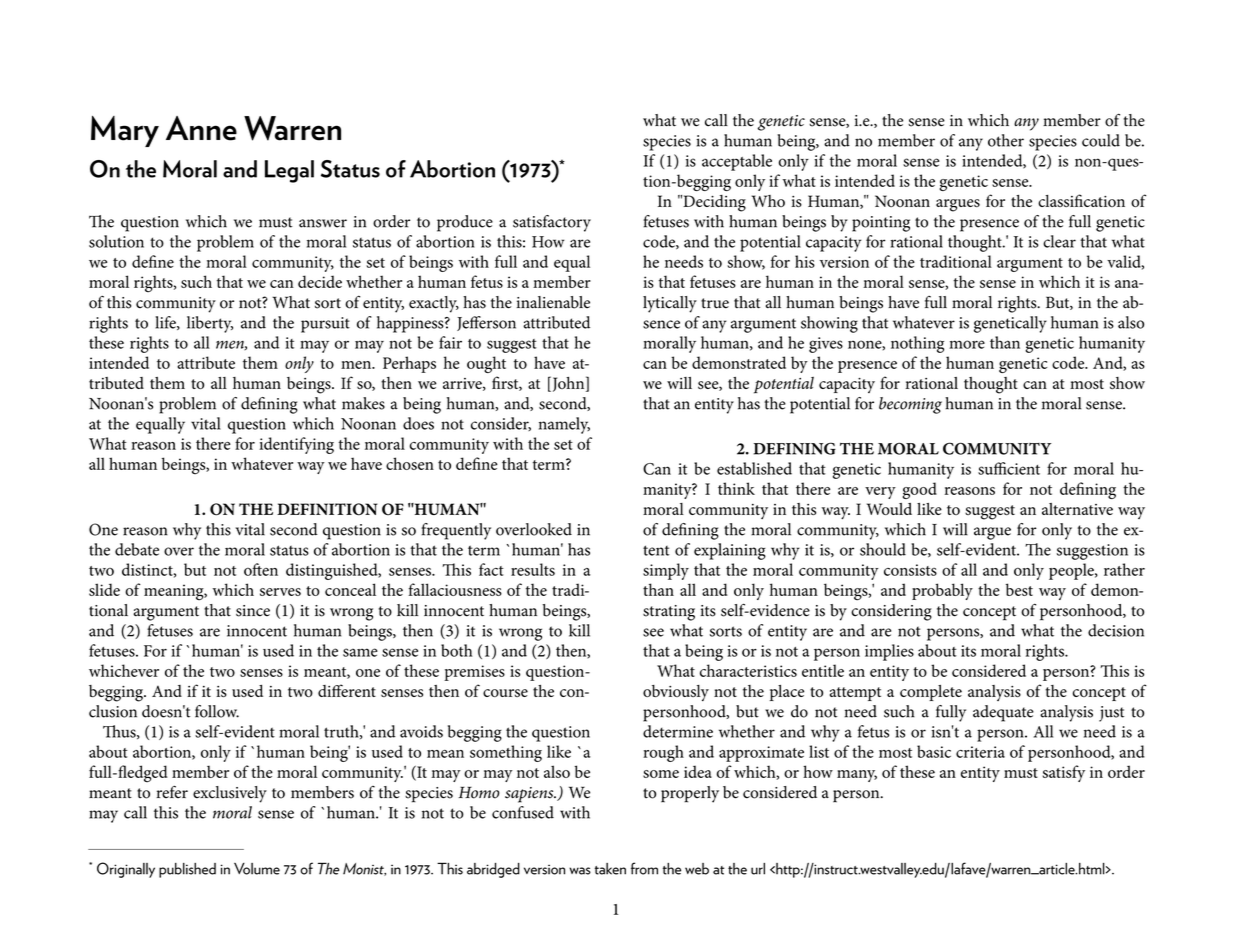 Image resolution: width=1233 pixels, height=952 pixels. I want to click on other, so click(1006, 140).
